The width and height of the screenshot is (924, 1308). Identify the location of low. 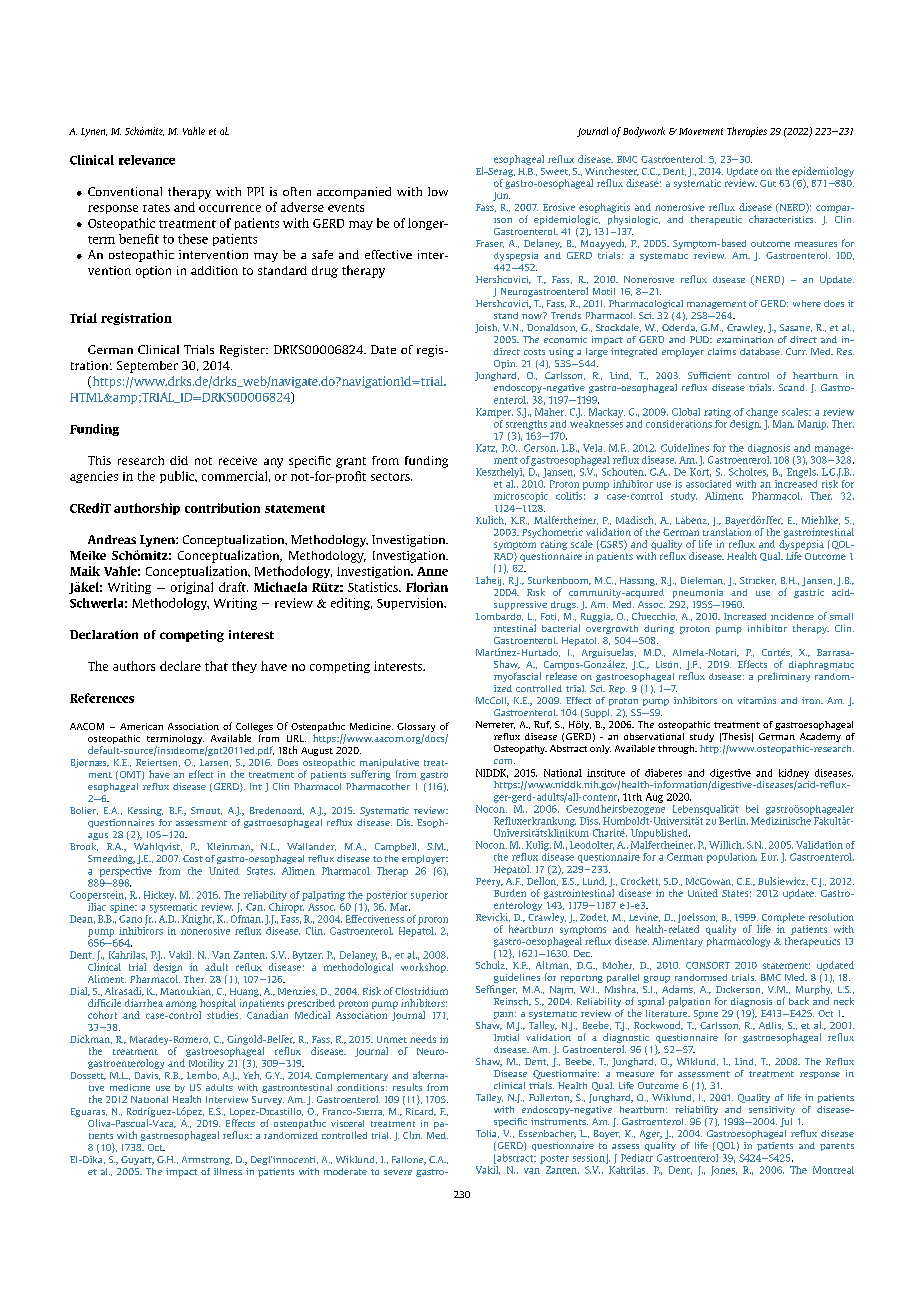
(438, 191).
